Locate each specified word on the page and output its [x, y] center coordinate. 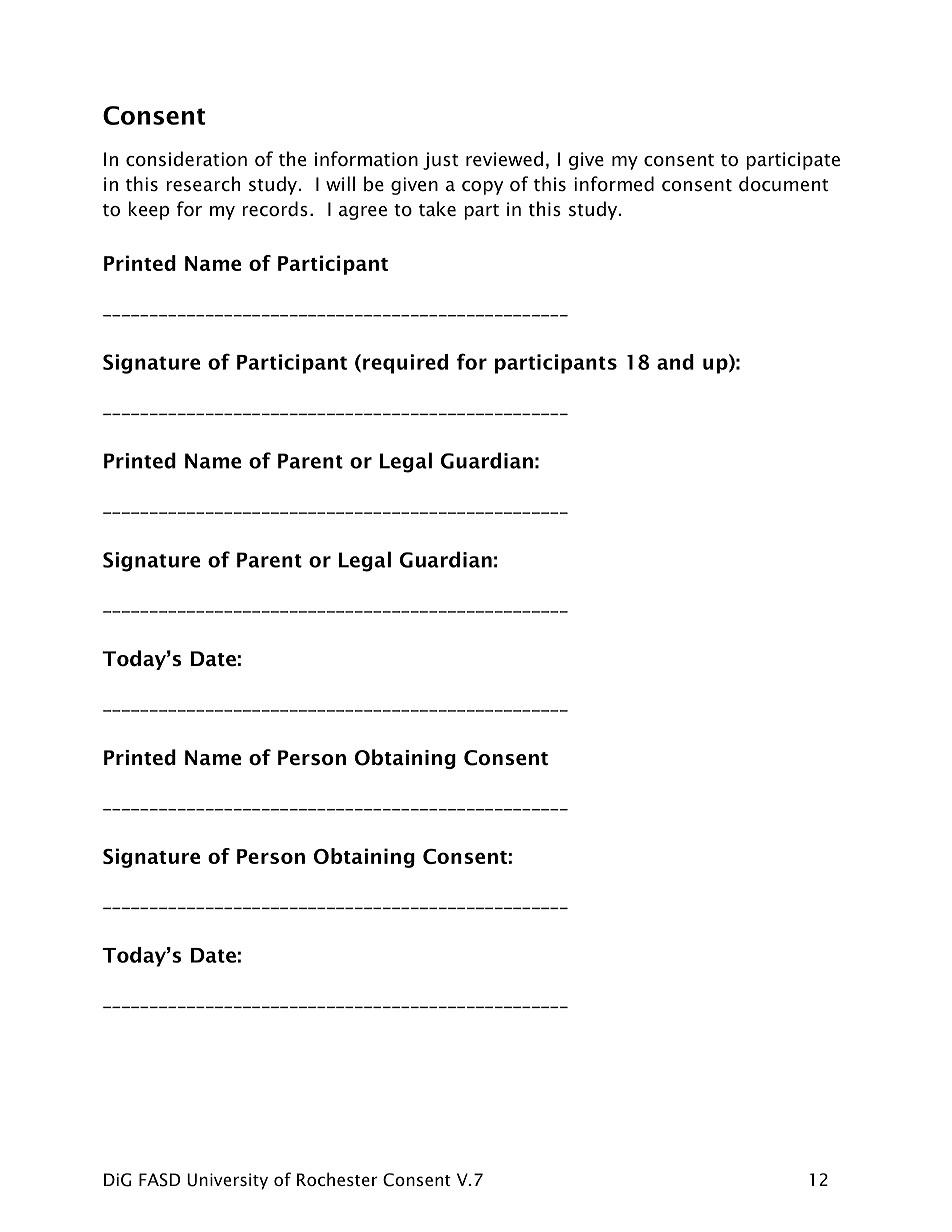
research [203, 184]
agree [363, 213]
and [675, 362]
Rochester [337, 1179]
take [437, 209]
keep [148, 210]
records [275, 209]
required [405, 364]
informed [614, 184]
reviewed [504, 159]
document [783, 184]
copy [482, 188]
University [227, 1181]
